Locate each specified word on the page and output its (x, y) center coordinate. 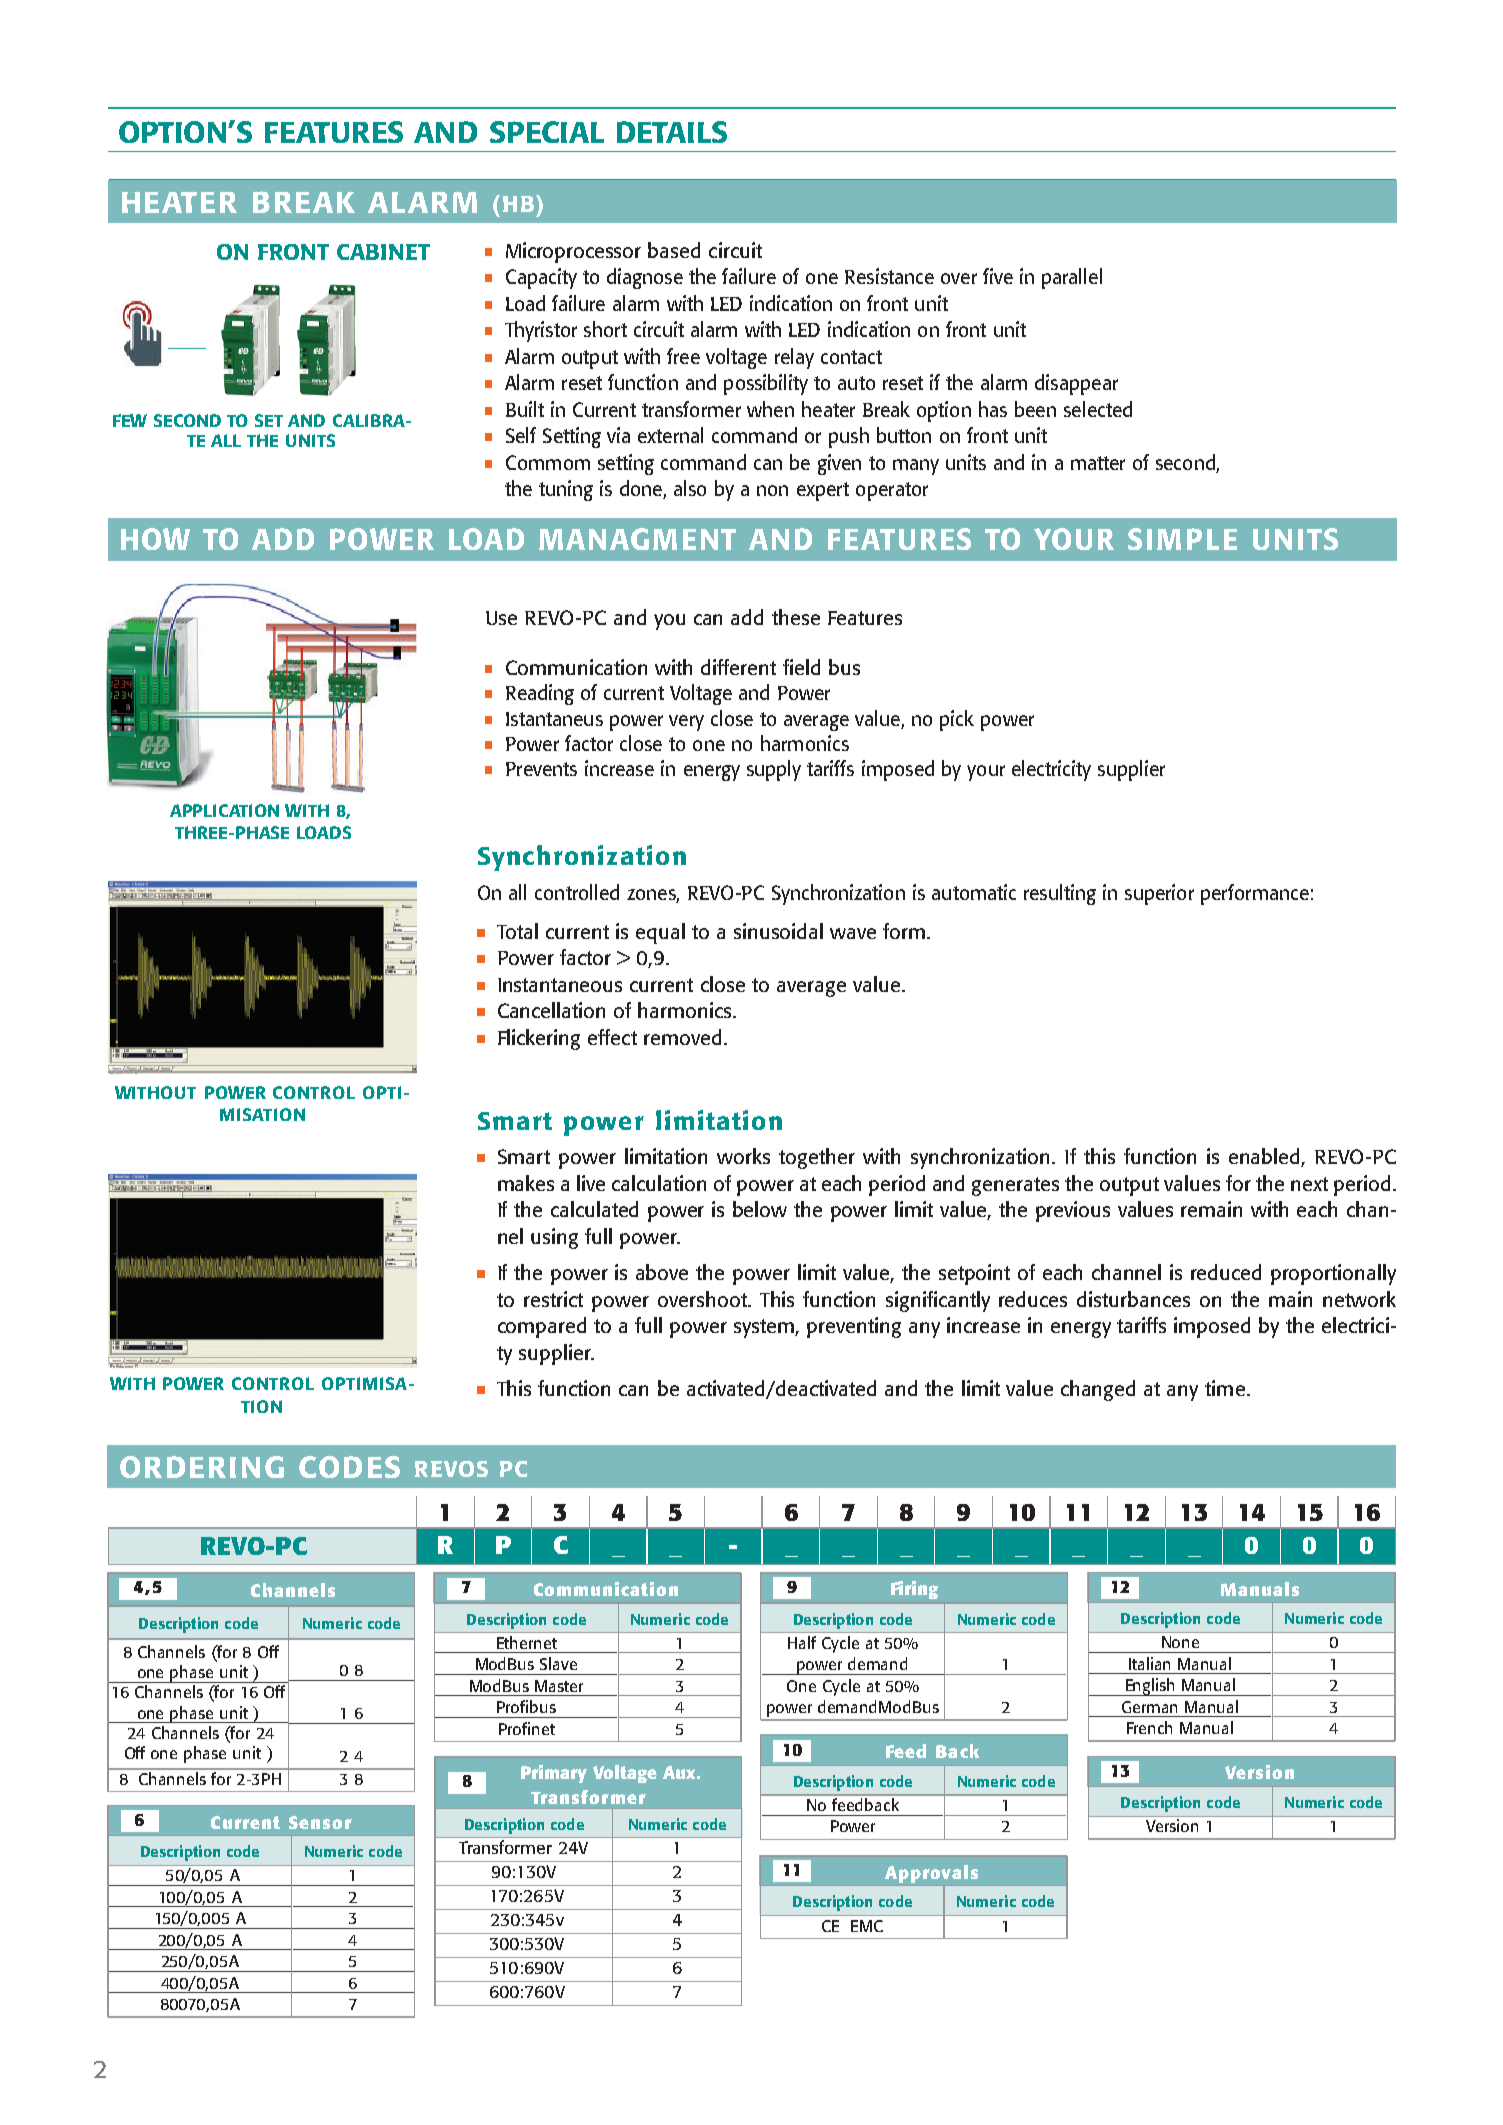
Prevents (541, 769)
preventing (854, 1327)
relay (794, 358)
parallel (1072, 278)
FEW (130, 420)
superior (1159, 894)
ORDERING (202, 1467)
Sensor (320, 1822)
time (1225, 1388)
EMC (867, 1926)
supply (774, 770)
